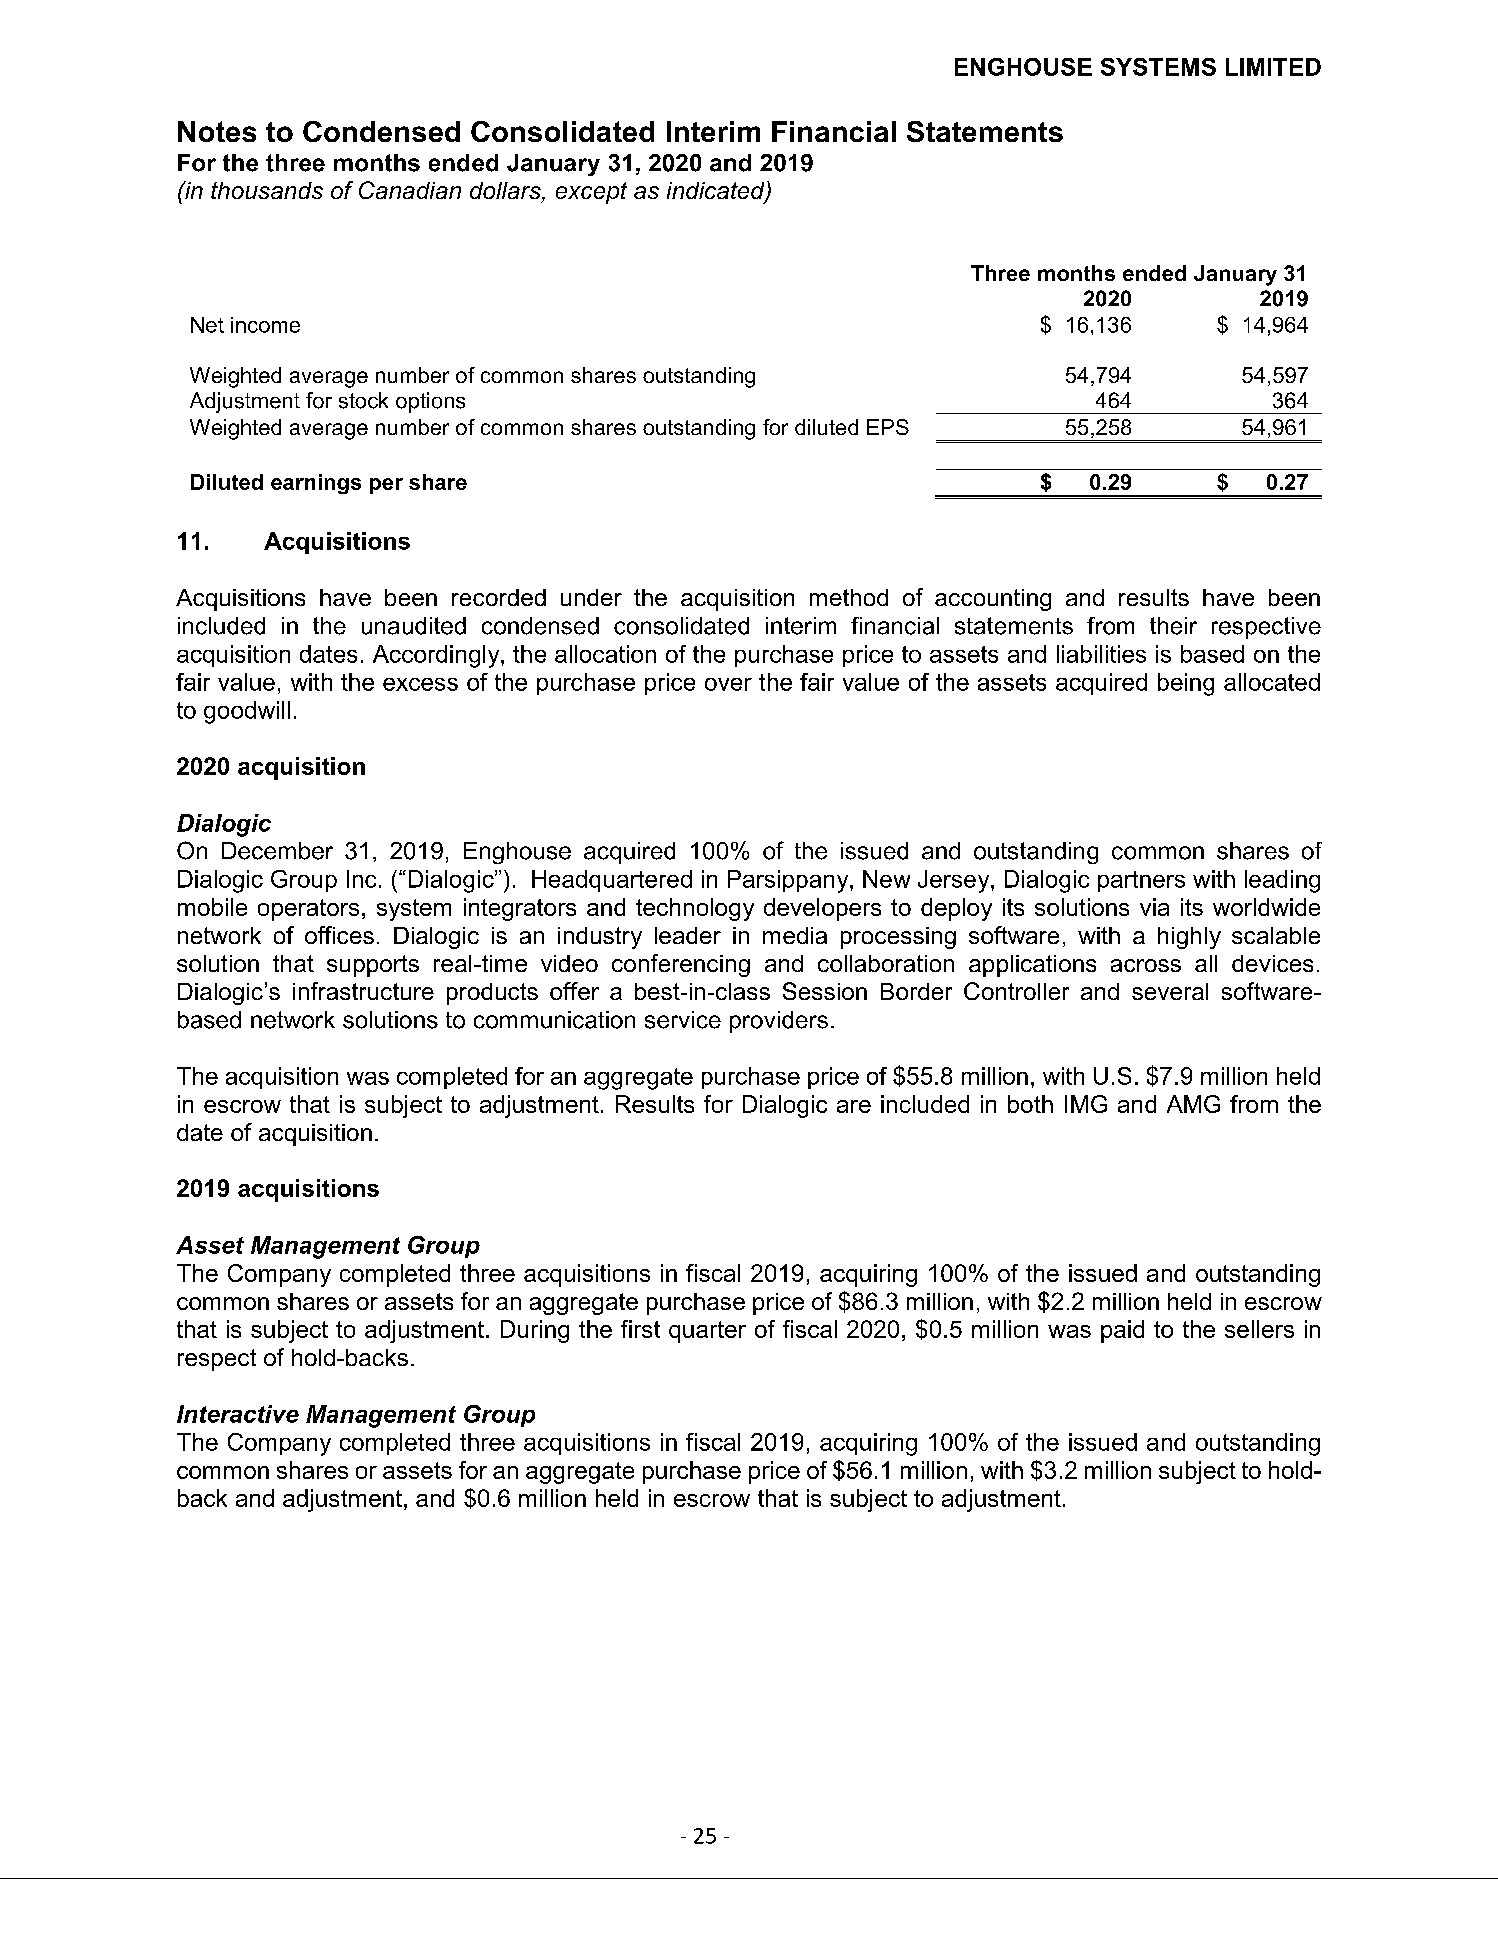 Image resolution: width=1498 pixels, height=1938 pixels. Describe the element at coordinates (591, 193) in the image. I see `except` at that location.
